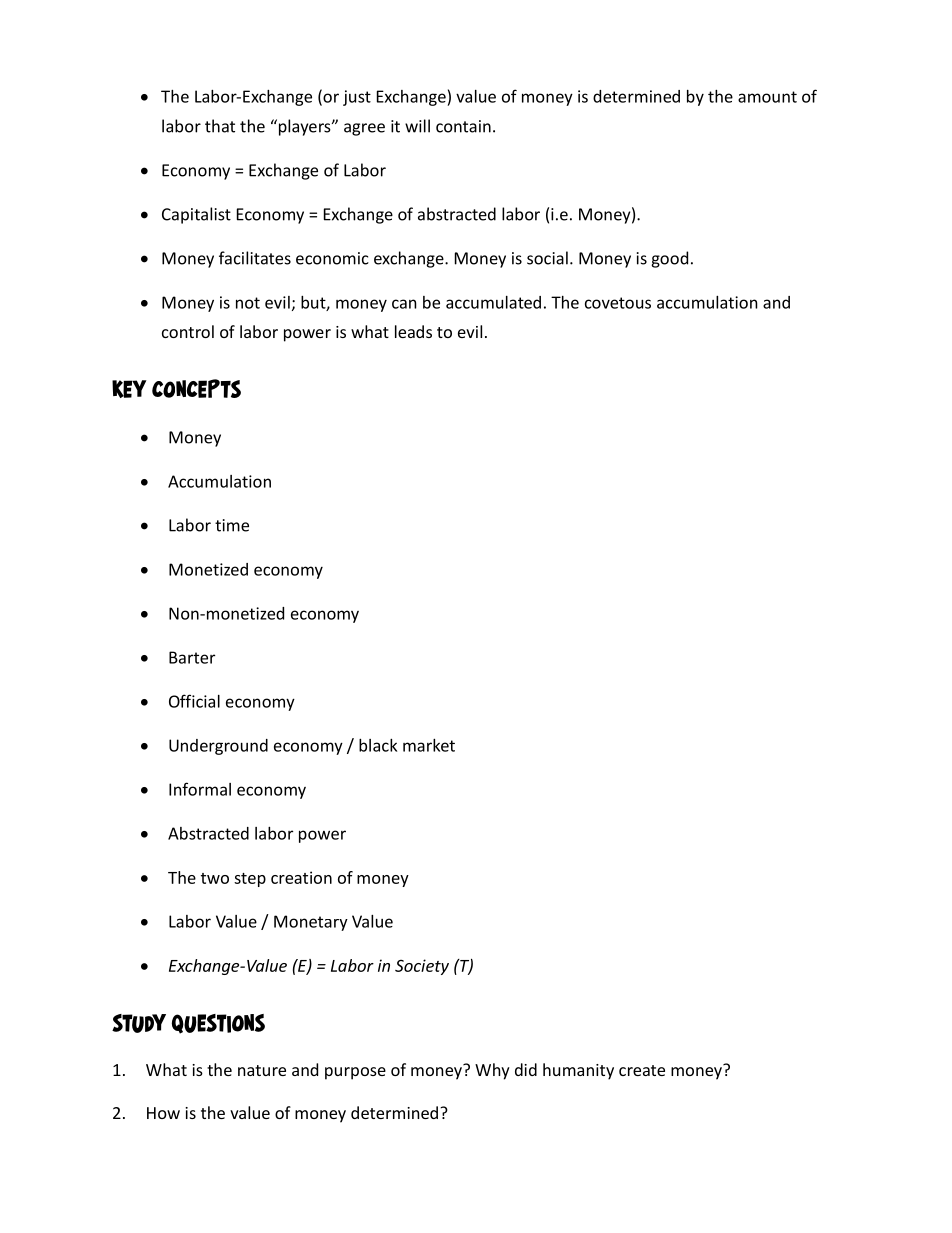  What do you see at coordinates (220, 126) in the document?
I see `that` at bounding box center [220, 126].
